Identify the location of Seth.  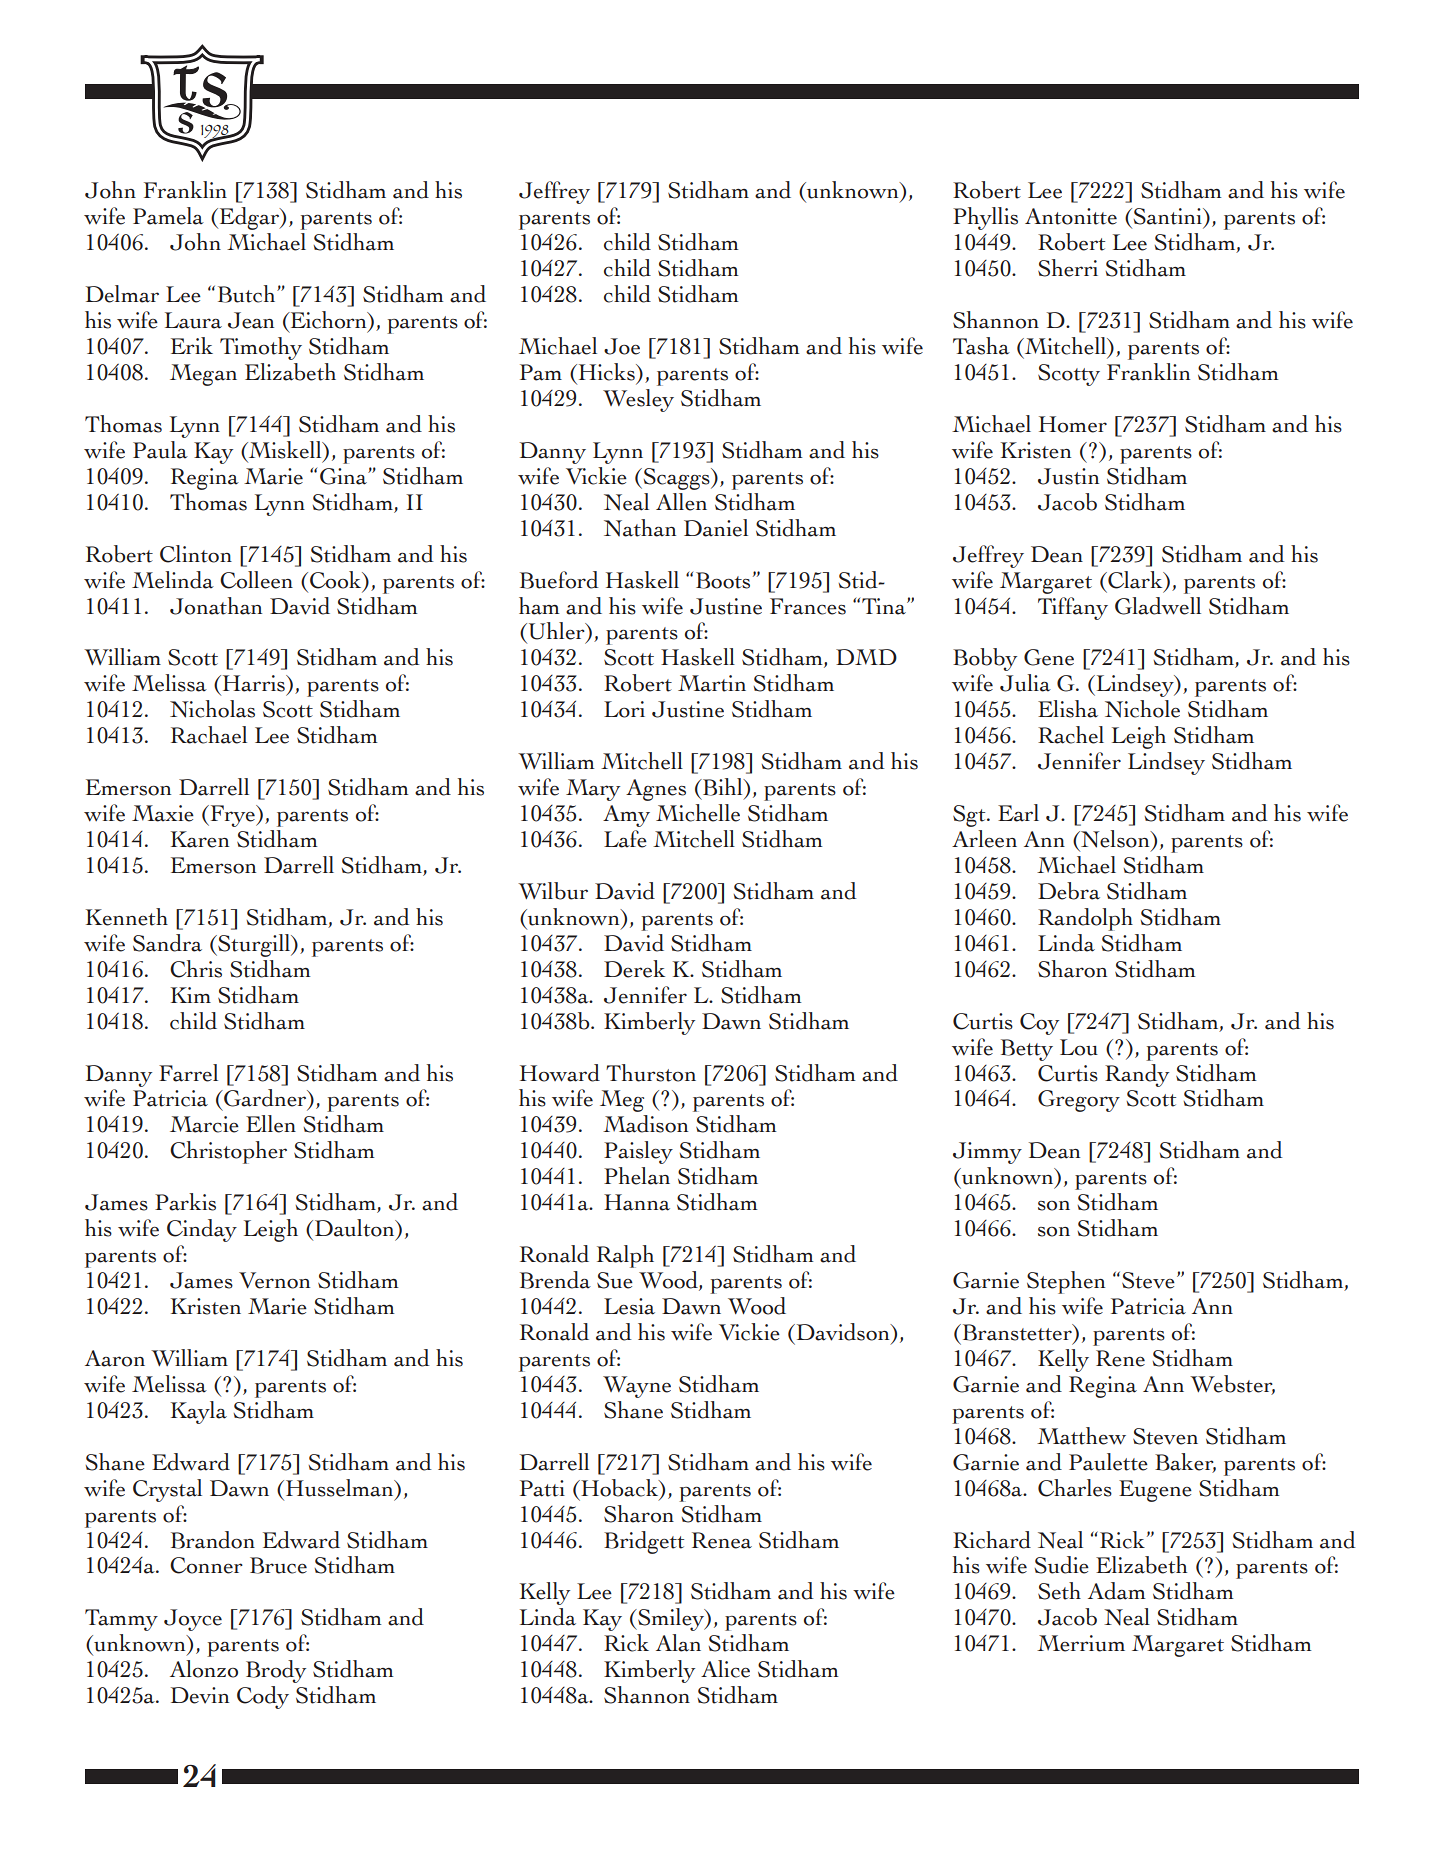
(1059, 1591).
